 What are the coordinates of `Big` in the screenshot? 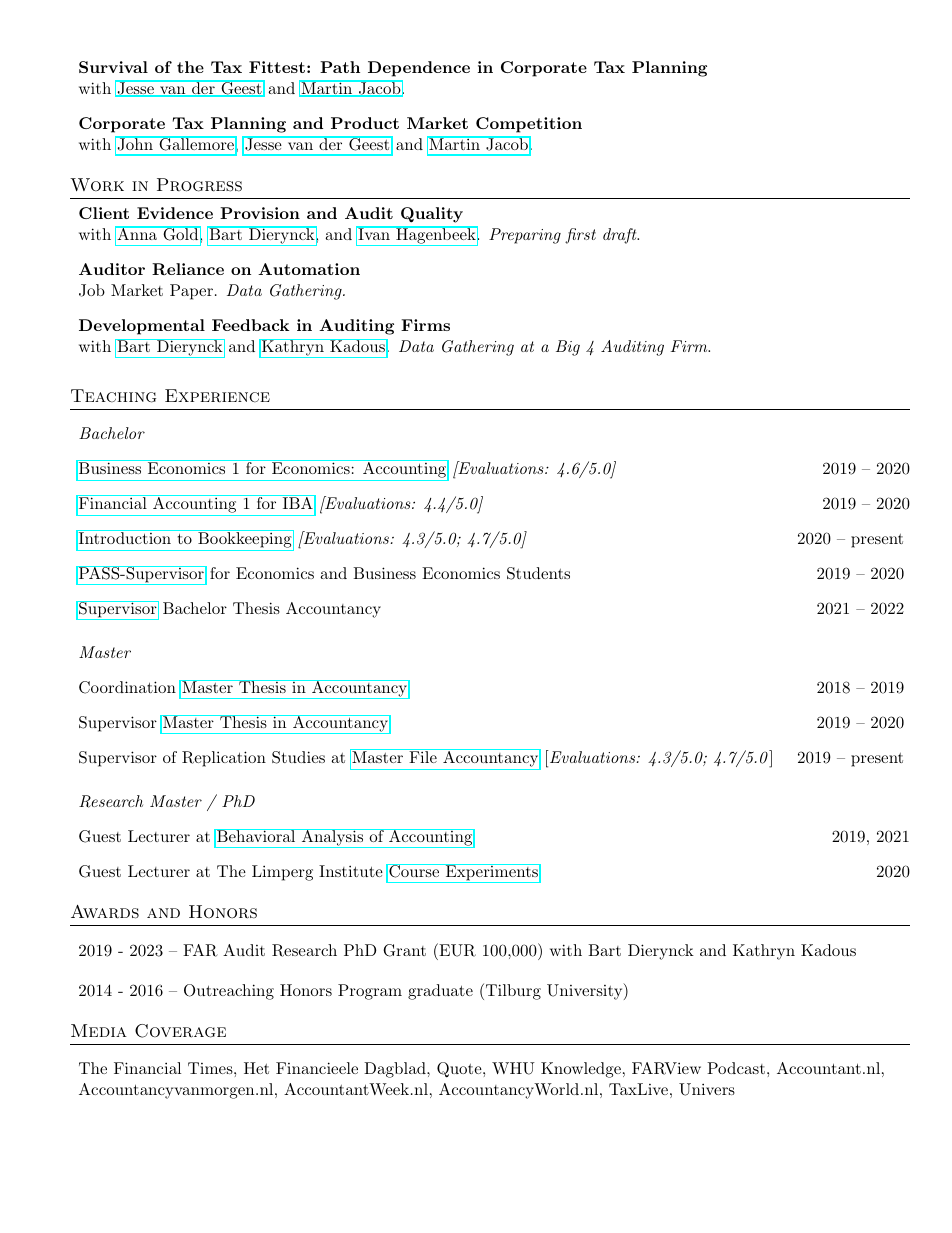 It's located at (568, 348).
